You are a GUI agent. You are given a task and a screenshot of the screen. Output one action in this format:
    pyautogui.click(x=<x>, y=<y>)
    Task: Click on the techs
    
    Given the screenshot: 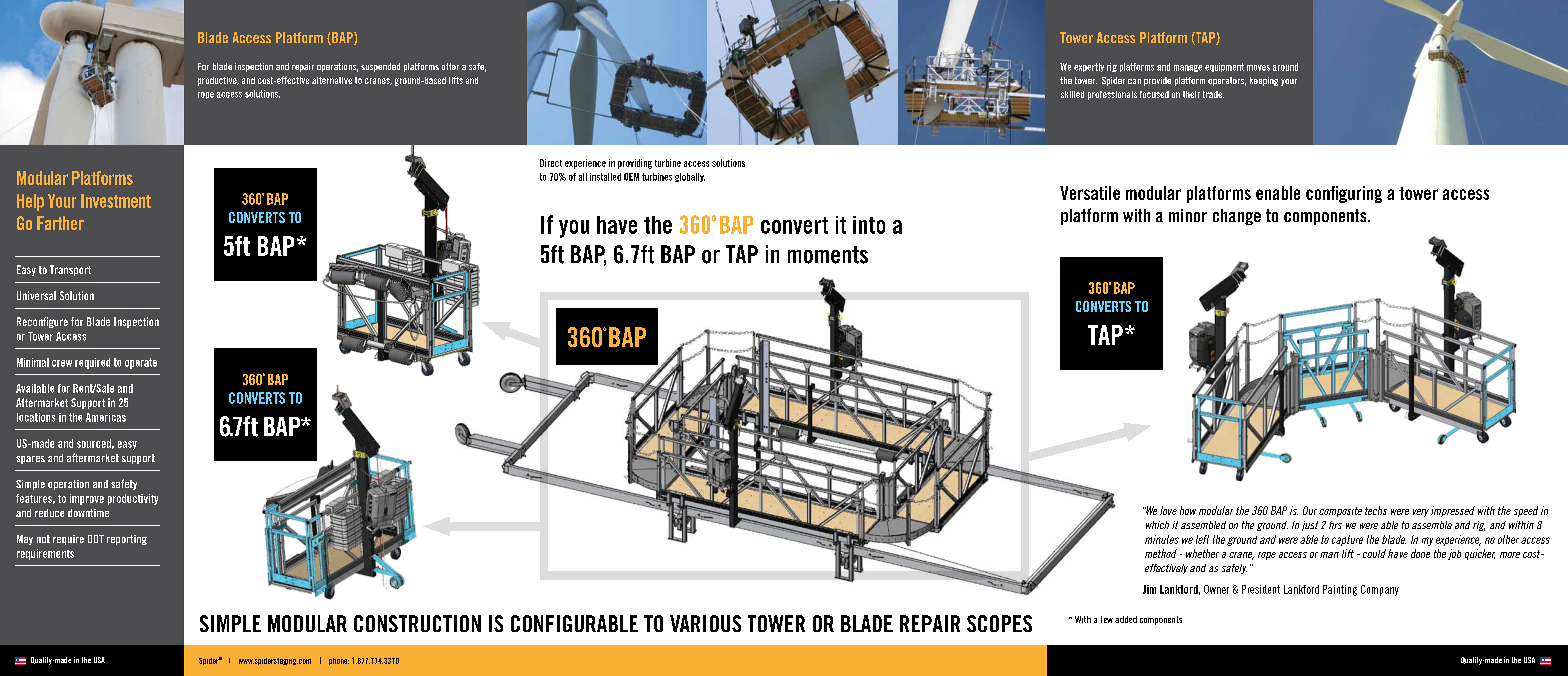 What is the action you would take?
    pyautogui.click(x=1376, y=510)
